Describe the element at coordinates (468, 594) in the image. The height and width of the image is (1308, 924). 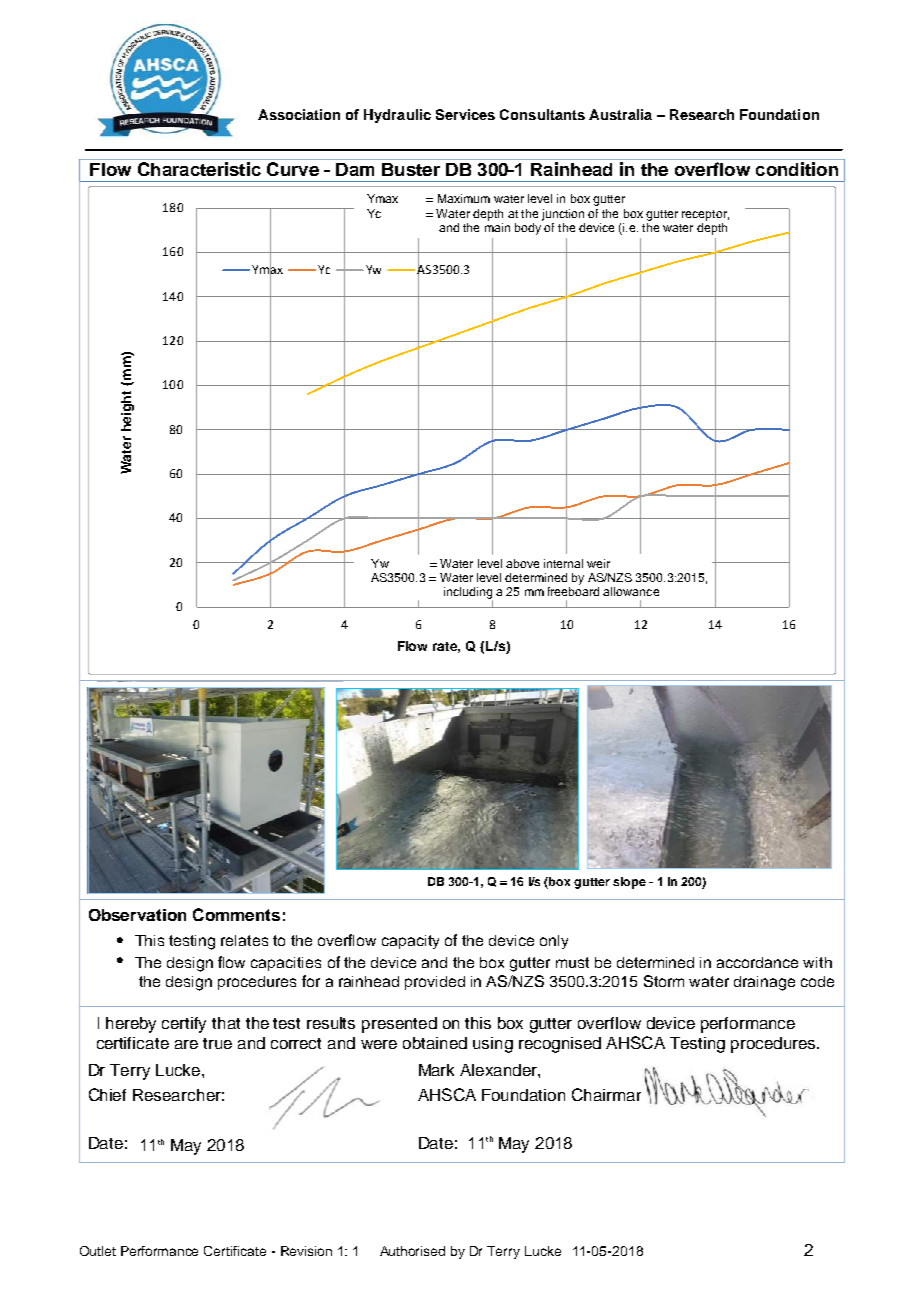
I see `including` at that location.
